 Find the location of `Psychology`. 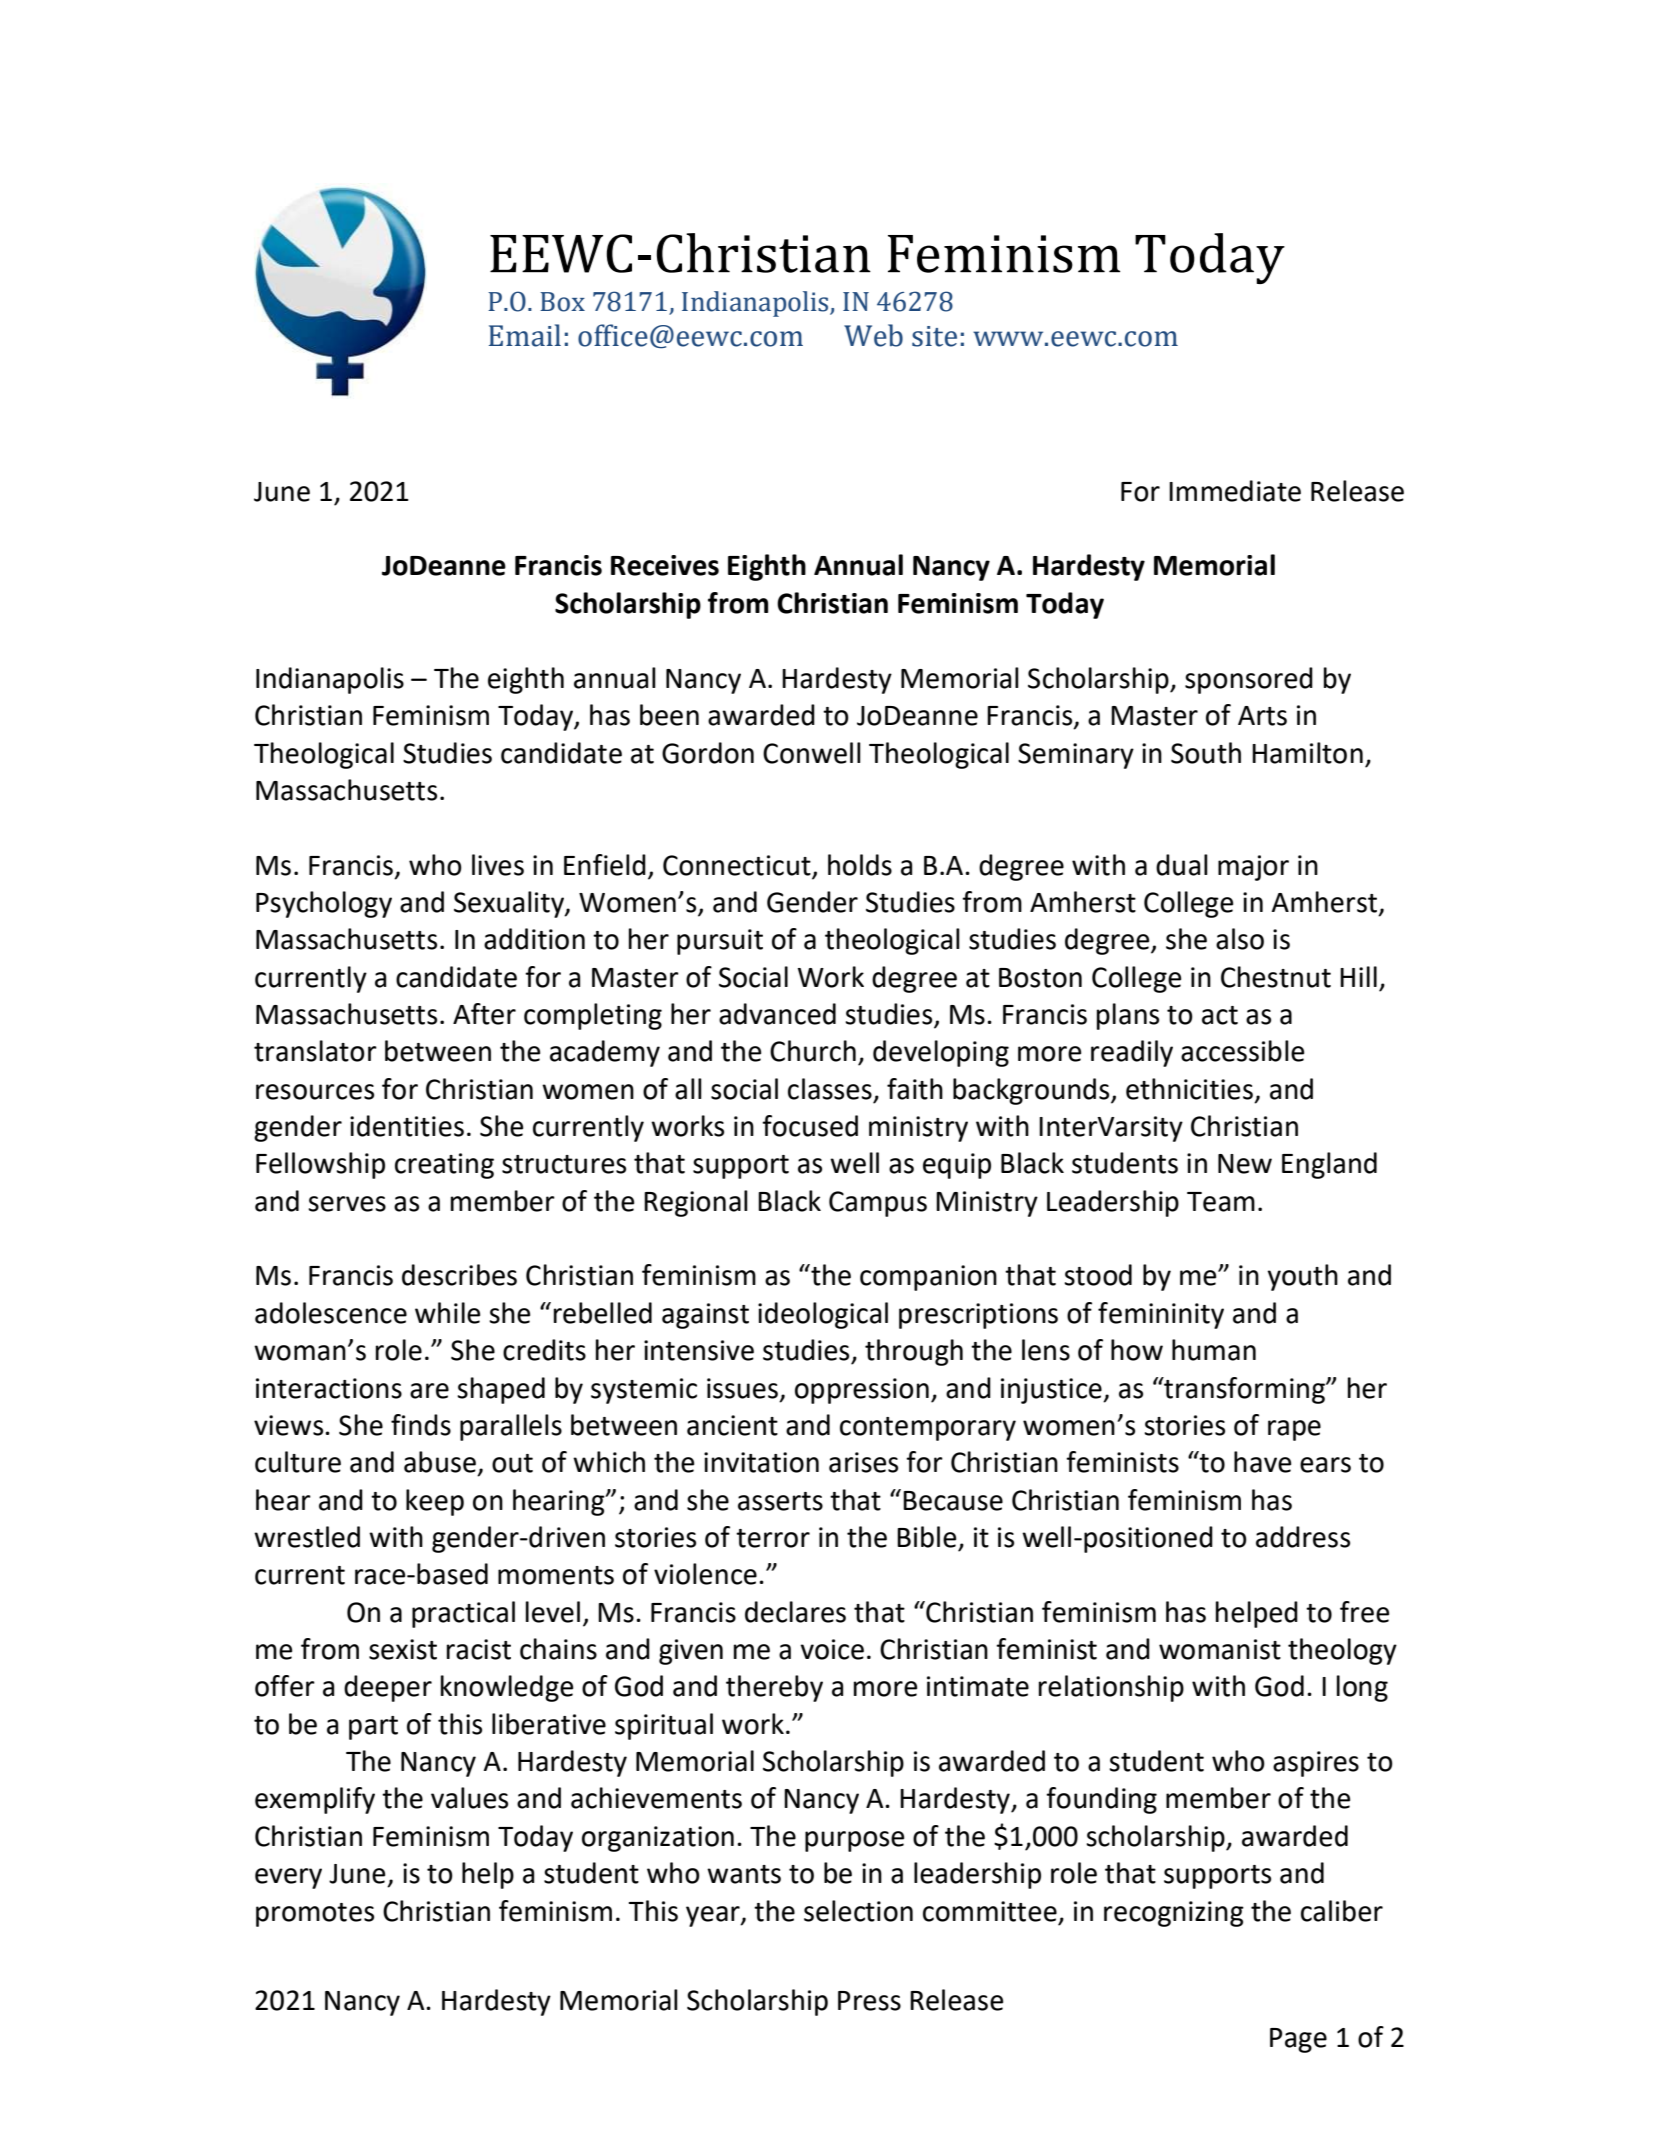

Psychology is located at coordinates (324, 904).
